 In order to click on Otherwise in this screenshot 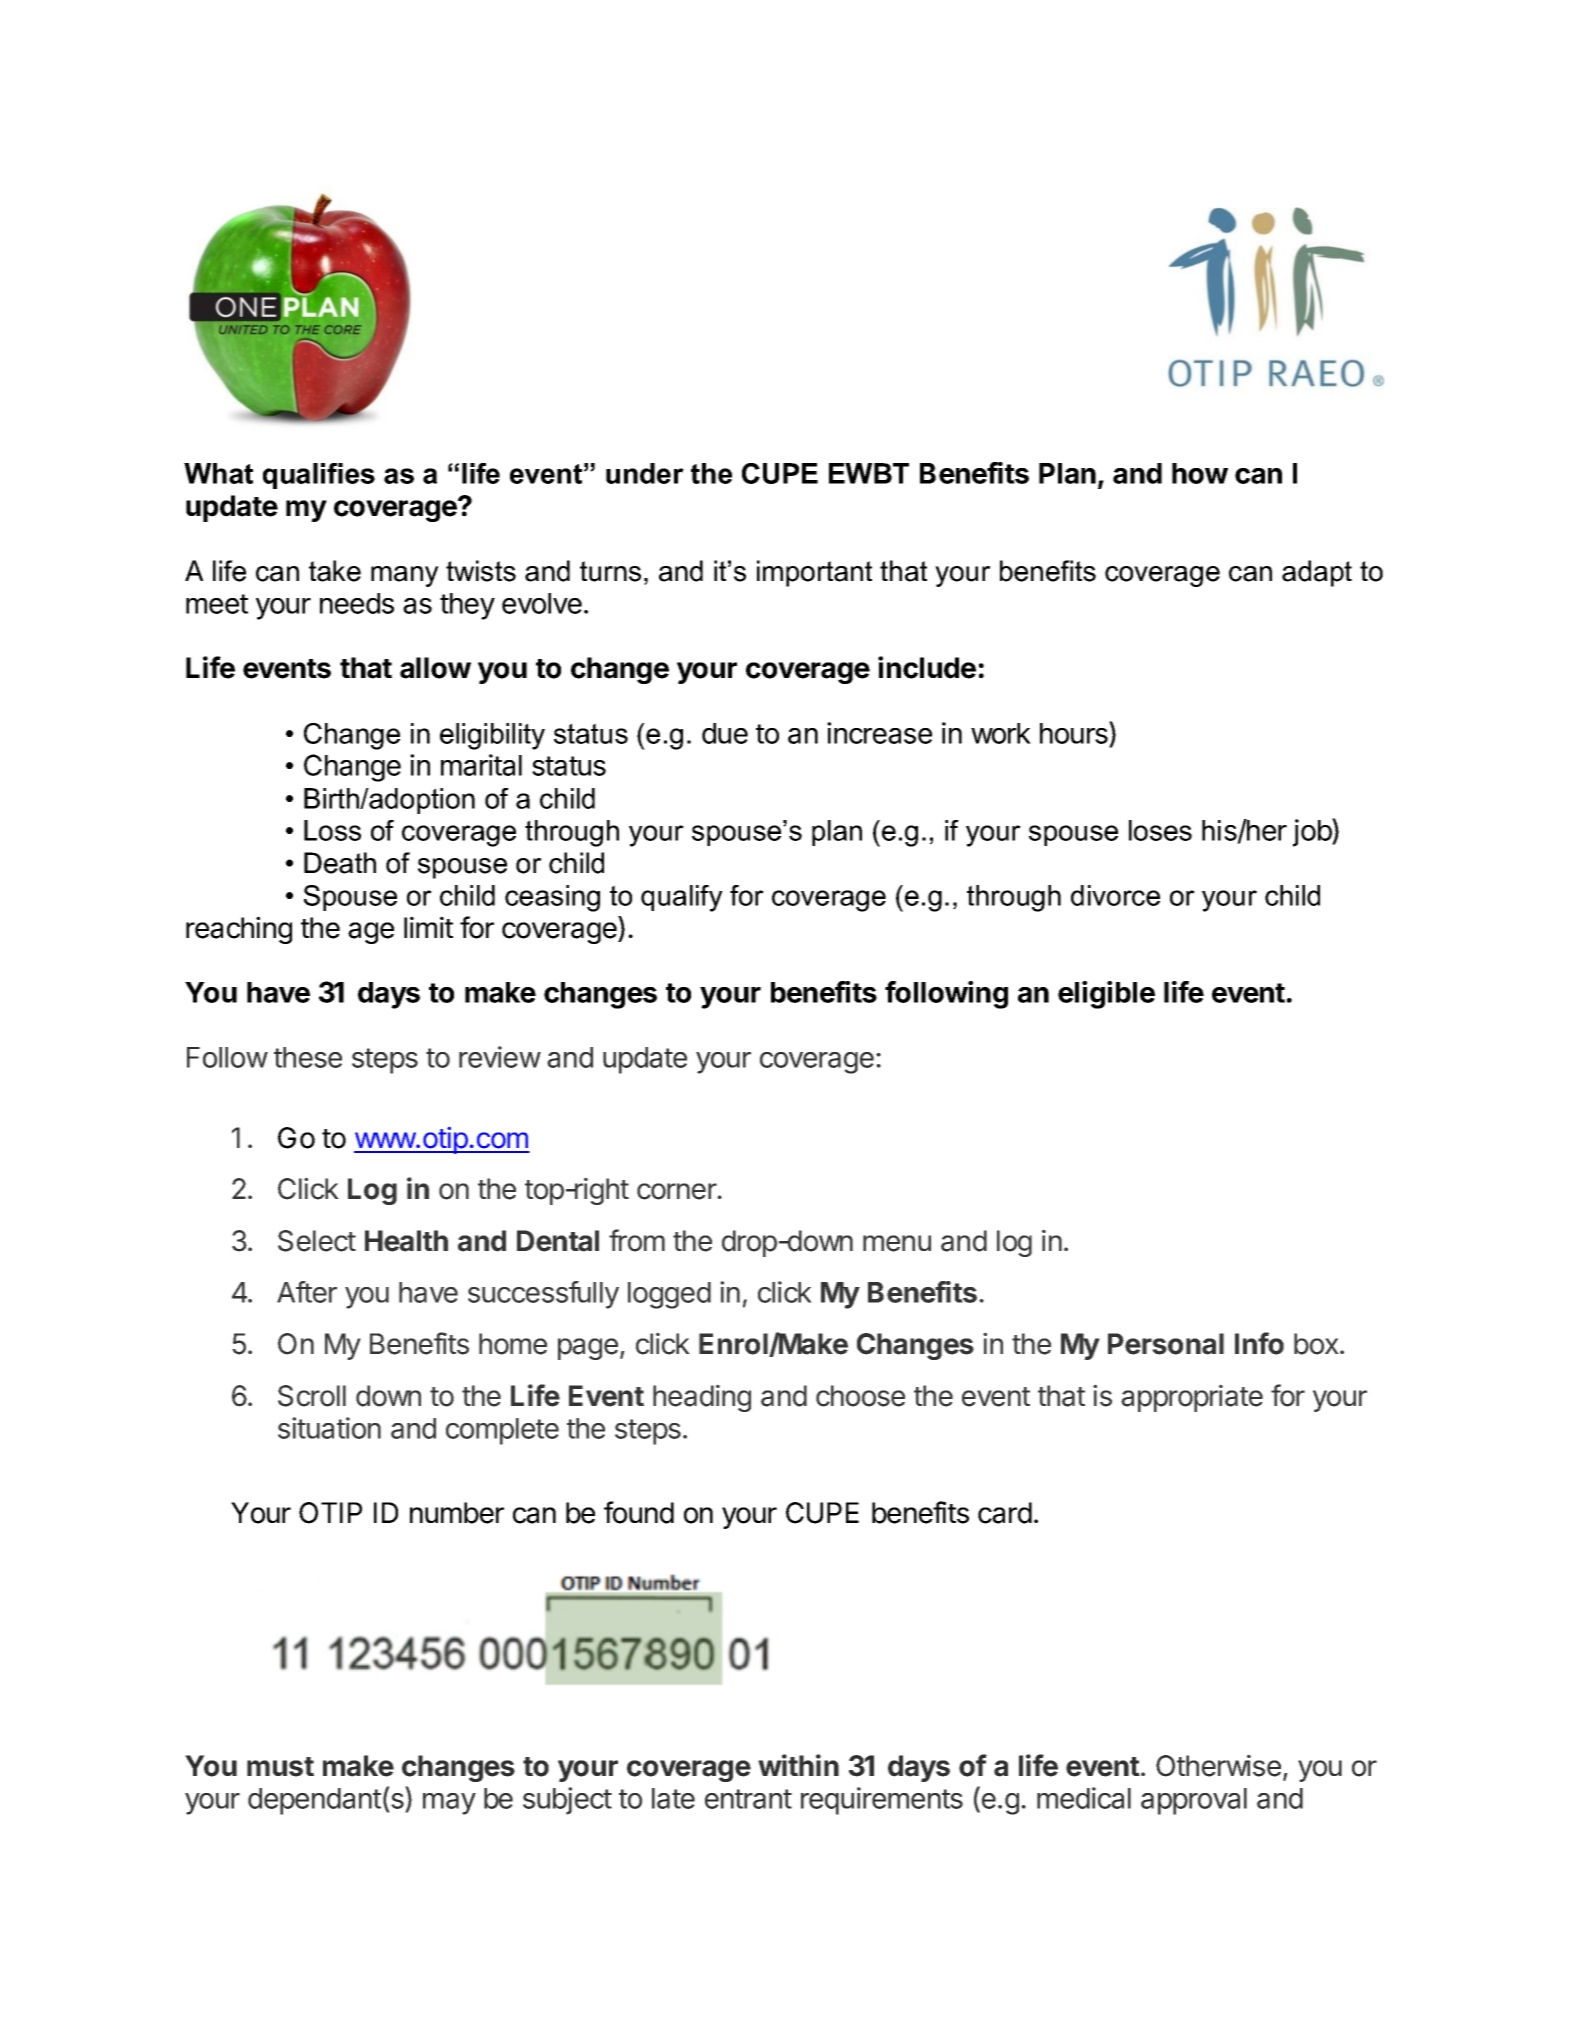, I will do `click(1218, 1765)`.
